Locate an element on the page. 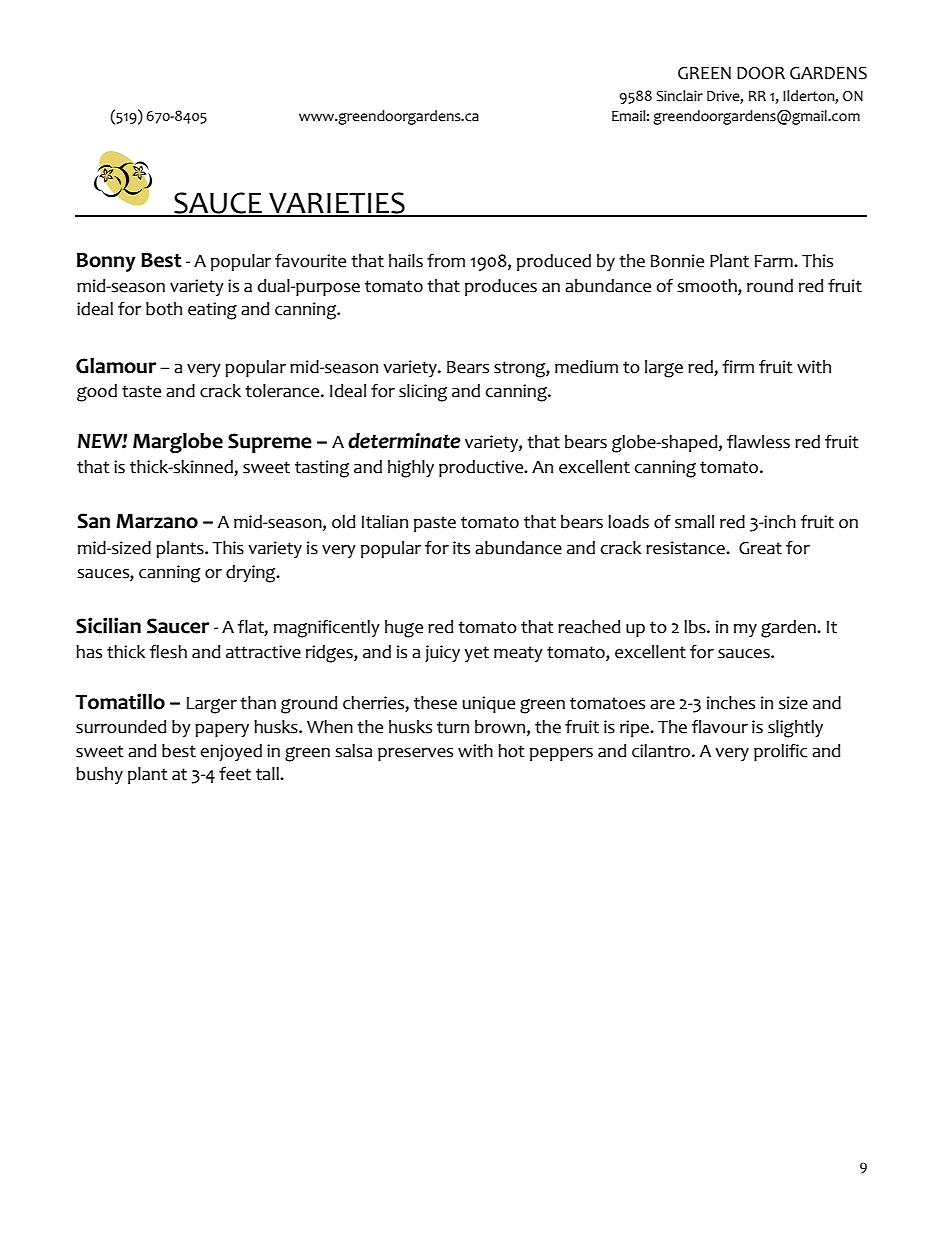 Image resolution: width=952 pixels, height=1233 pixels. preserves is located at coordinates (415, 754).
